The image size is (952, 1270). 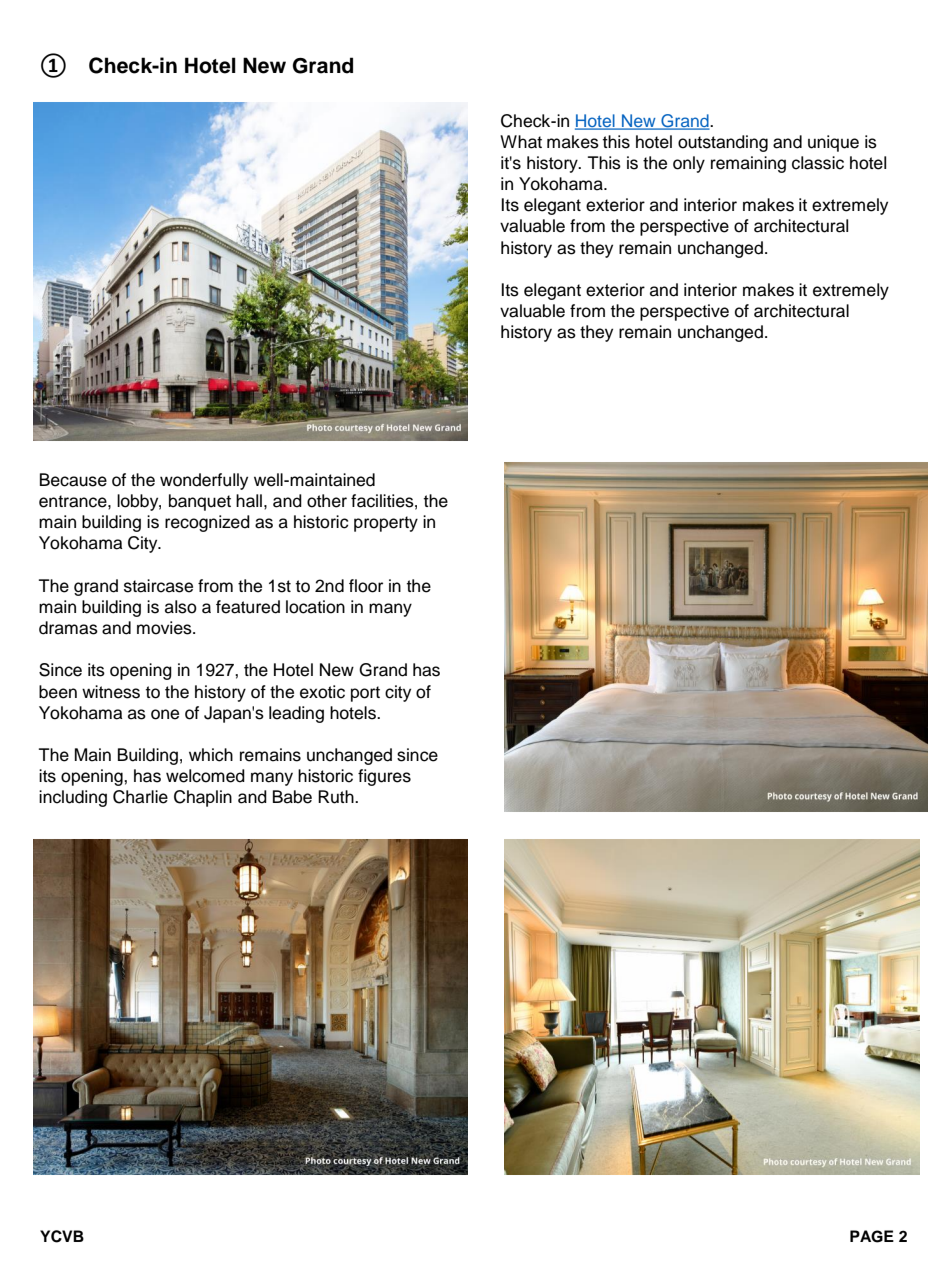 What do you see at coordinates (689, 164) in the image?
I see `only` at bounding box center [689, 164].
